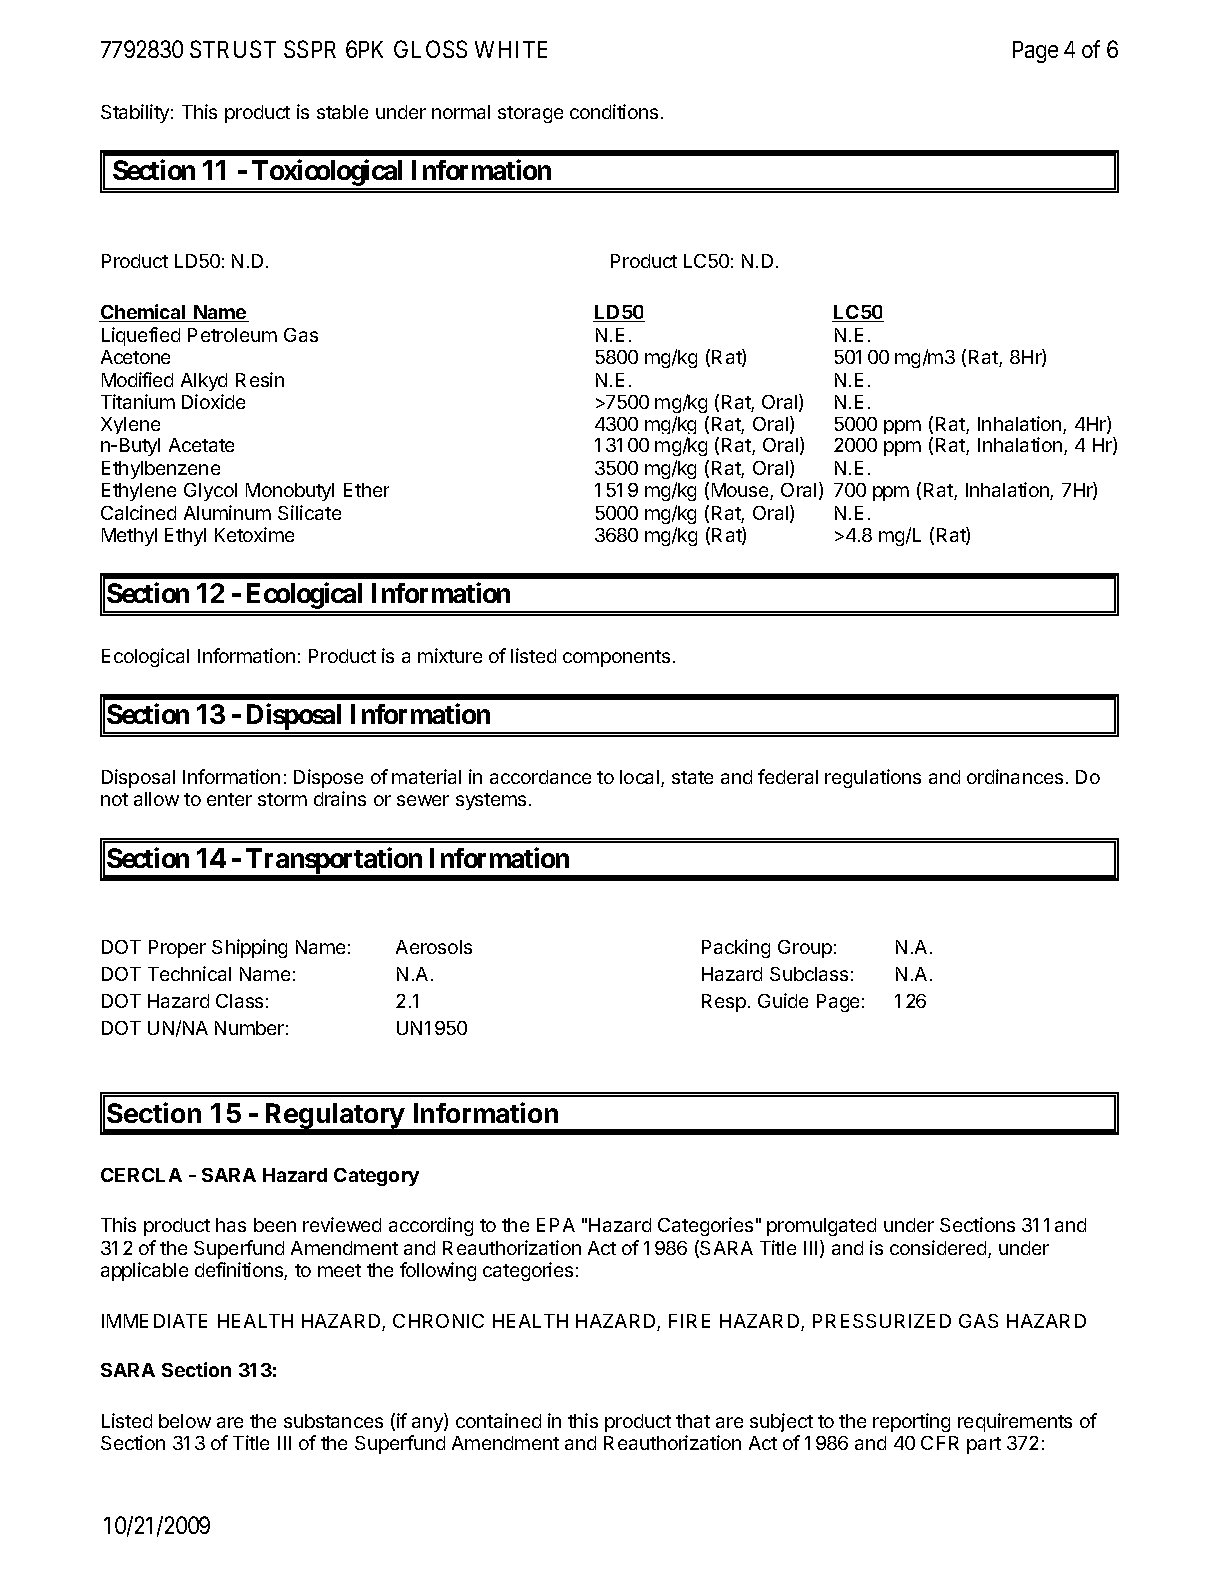 This screenshot has height=1578, width=1219. I want to click on Mouse, so click(741, 491).
